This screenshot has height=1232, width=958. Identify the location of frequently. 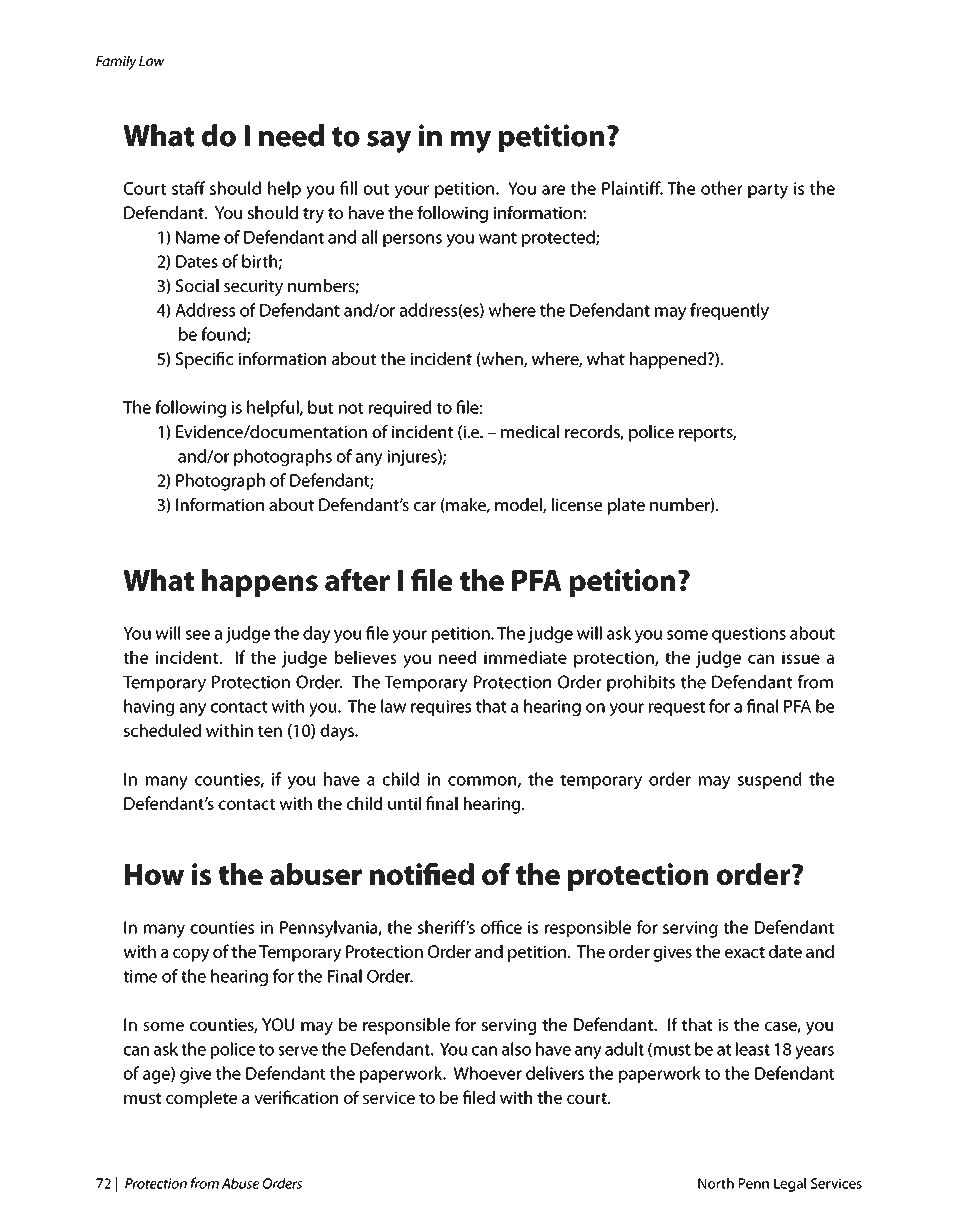
(729, 312).
